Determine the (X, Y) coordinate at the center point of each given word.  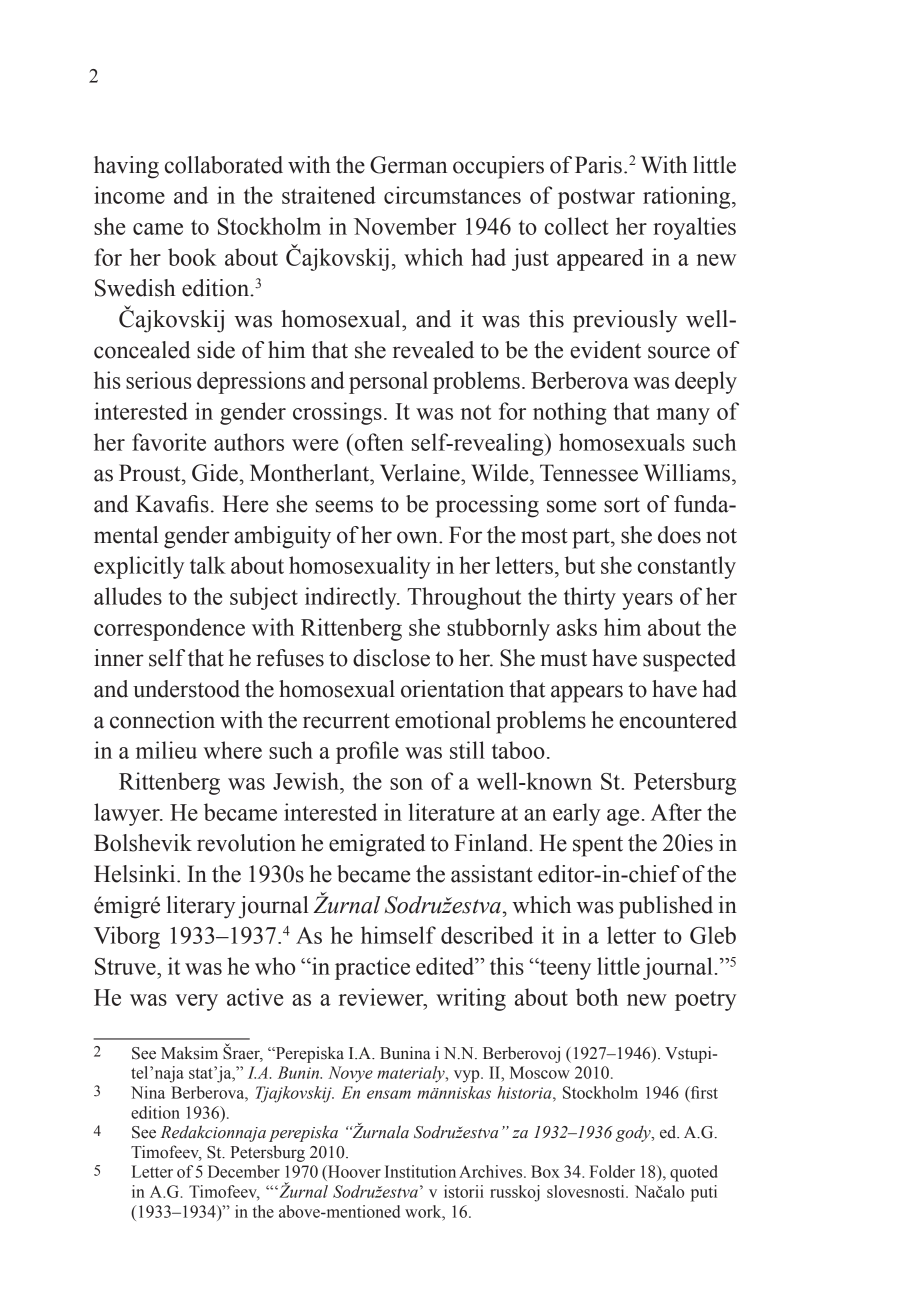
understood (186, 689)
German (408, 165)
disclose (391, 658)
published (666, 907)
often (378, 442)
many (683, 416)
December (244, 1171)
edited (446, 966)
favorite (169, 442)
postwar (596, 199)
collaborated (224, 165)
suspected (689, 660)
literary (200, 907)
